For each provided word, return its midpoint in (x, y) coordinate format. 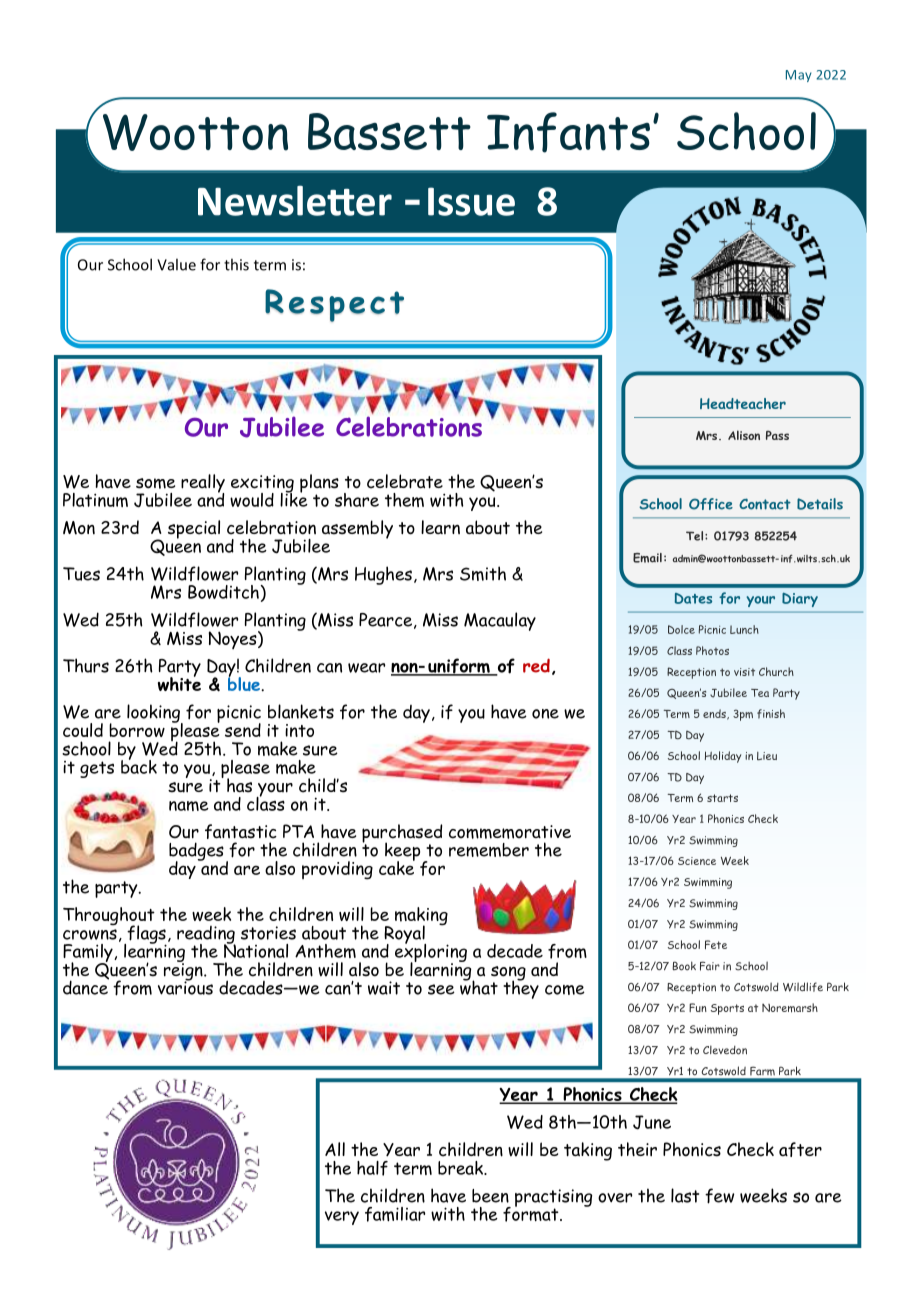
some (155, 483)
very (342, 1218)
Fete (716, 944)
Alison (744, 435)
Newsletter (295, 200)
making (421, 917)
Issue (471, 201)
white (179, 682)
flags (146, 935)
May (799, 76)
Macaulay (500, 621)
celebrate (405, 481)
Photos (712, 650)
